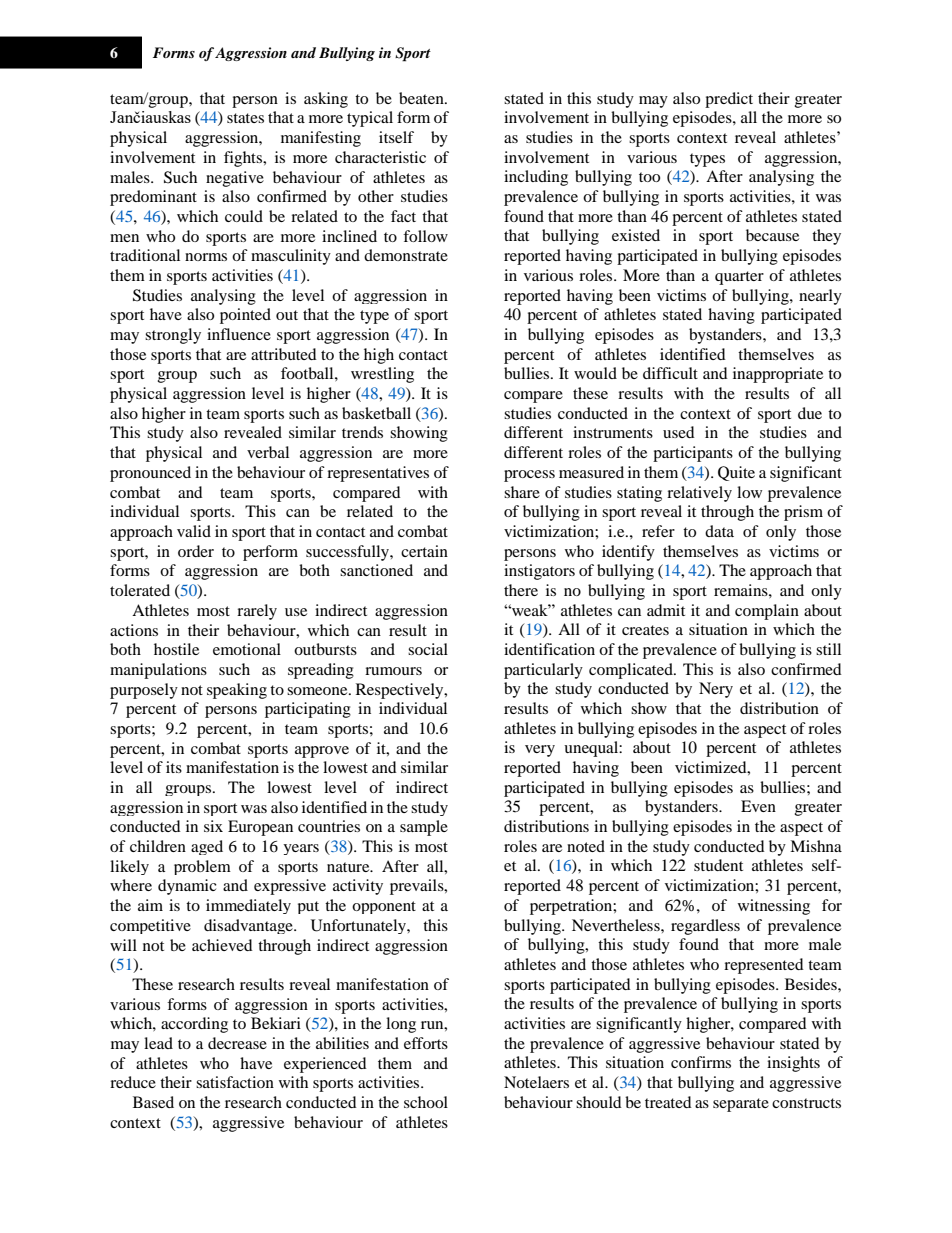 The height and width of the document is (1233, 952). I want to click on six, so click(213, 826).
